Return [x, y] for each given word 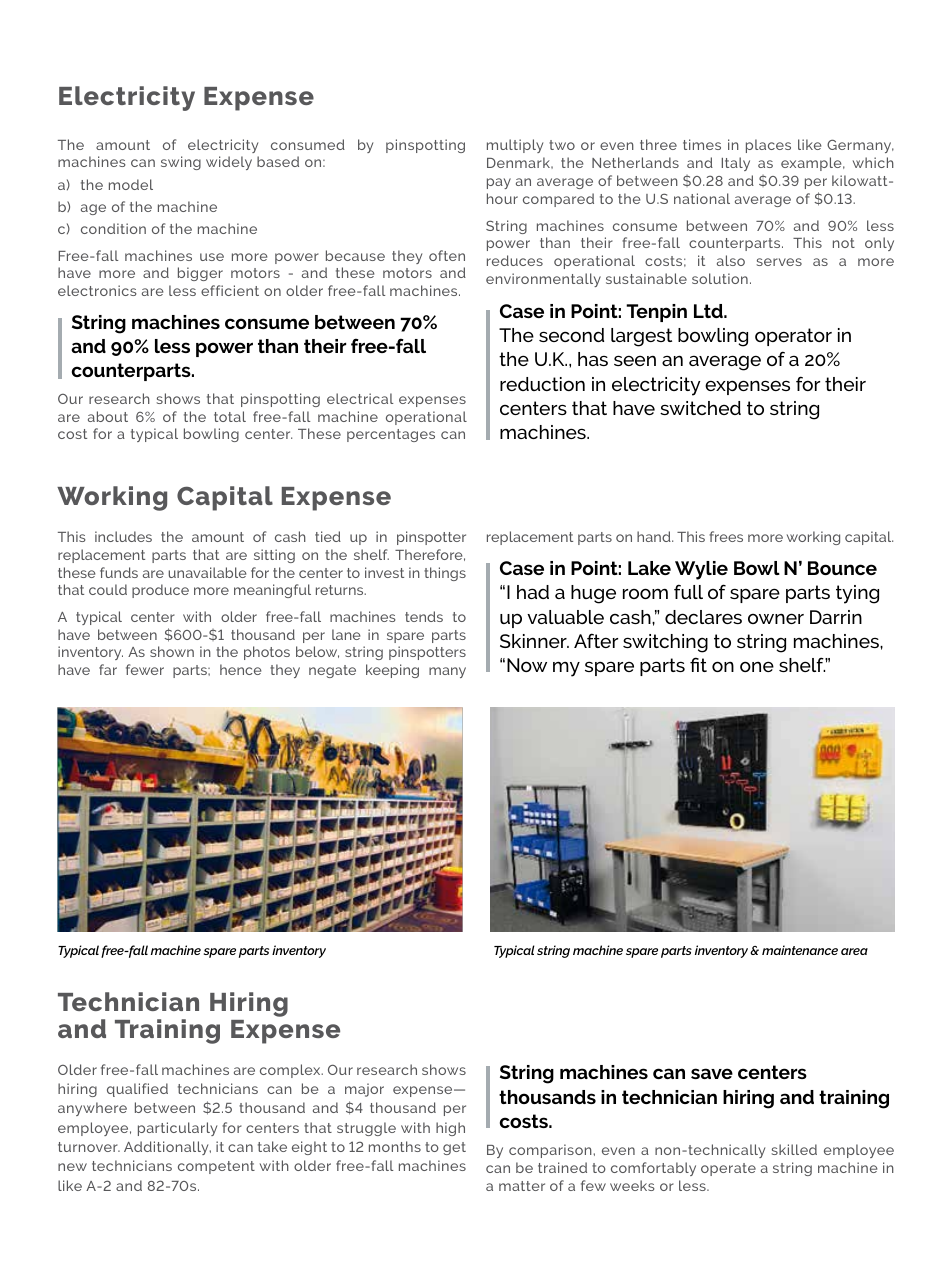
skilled [794, 1149]
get [454, 1148]
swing [181, 163]
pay [499, 183]
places [768, 146]
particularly [177, 1129]
